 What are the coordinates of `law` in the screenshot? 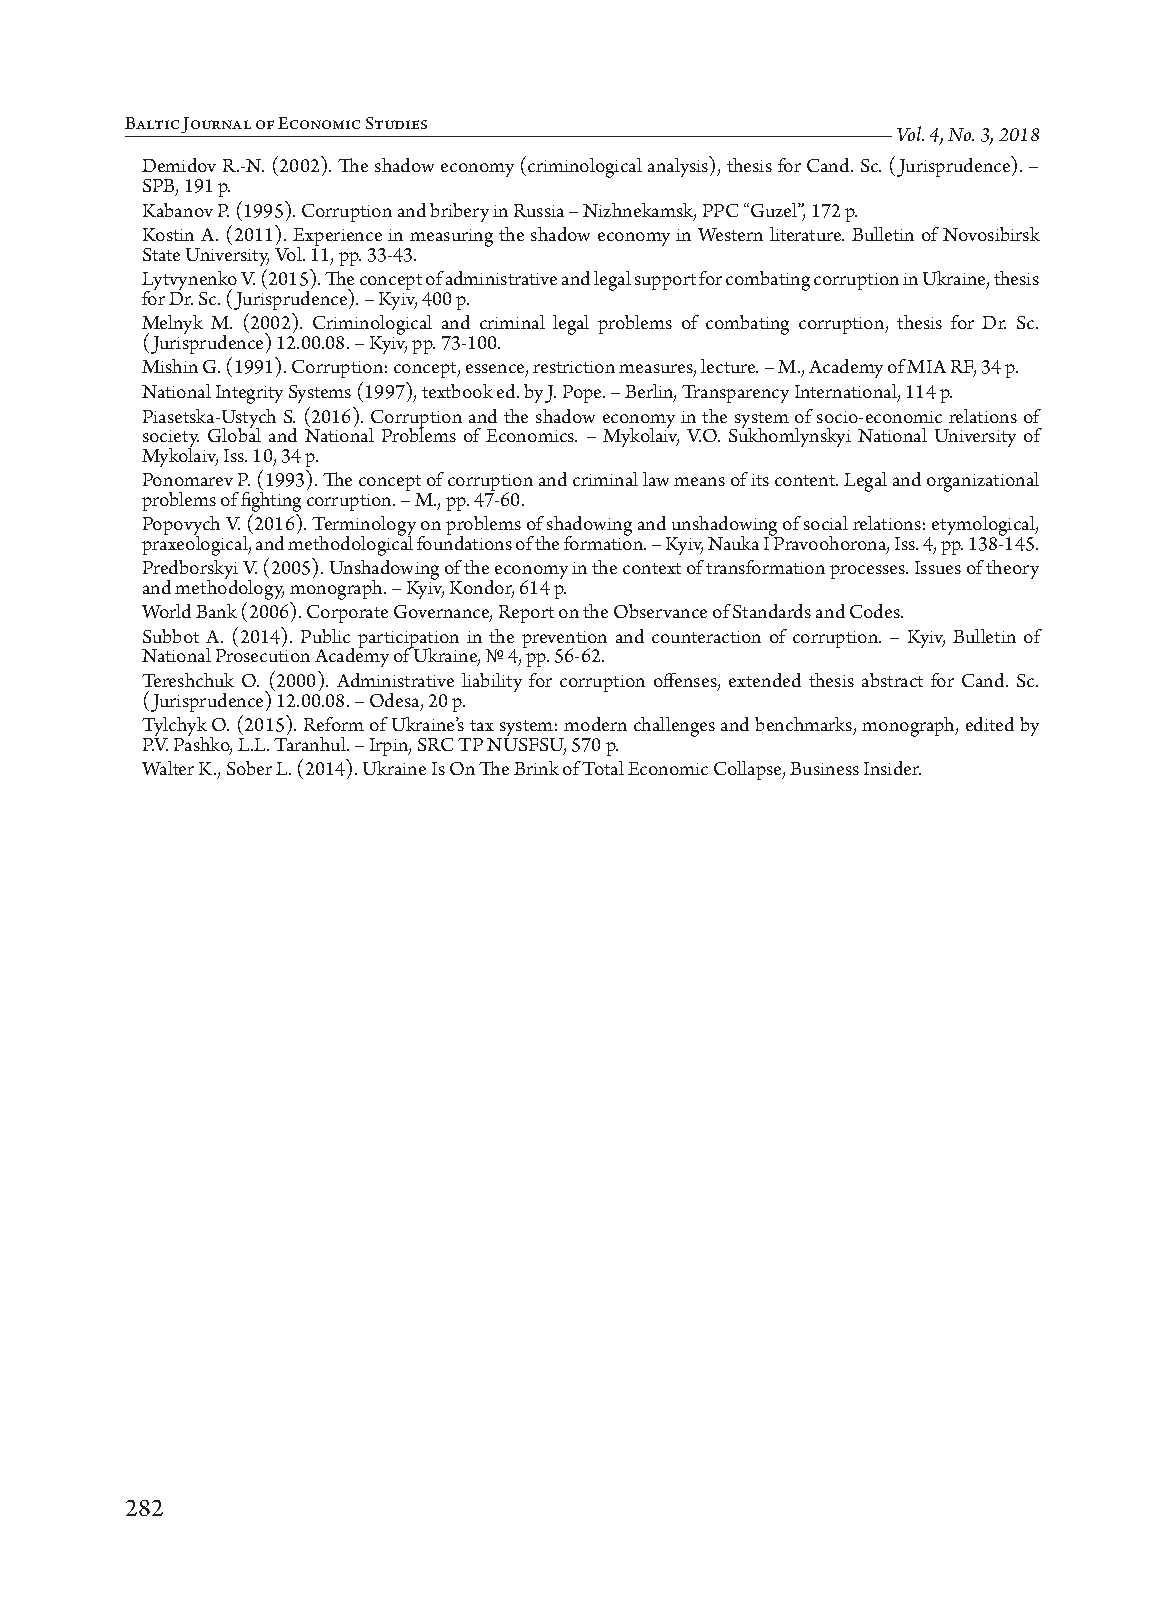 It's located at (656, 479).
